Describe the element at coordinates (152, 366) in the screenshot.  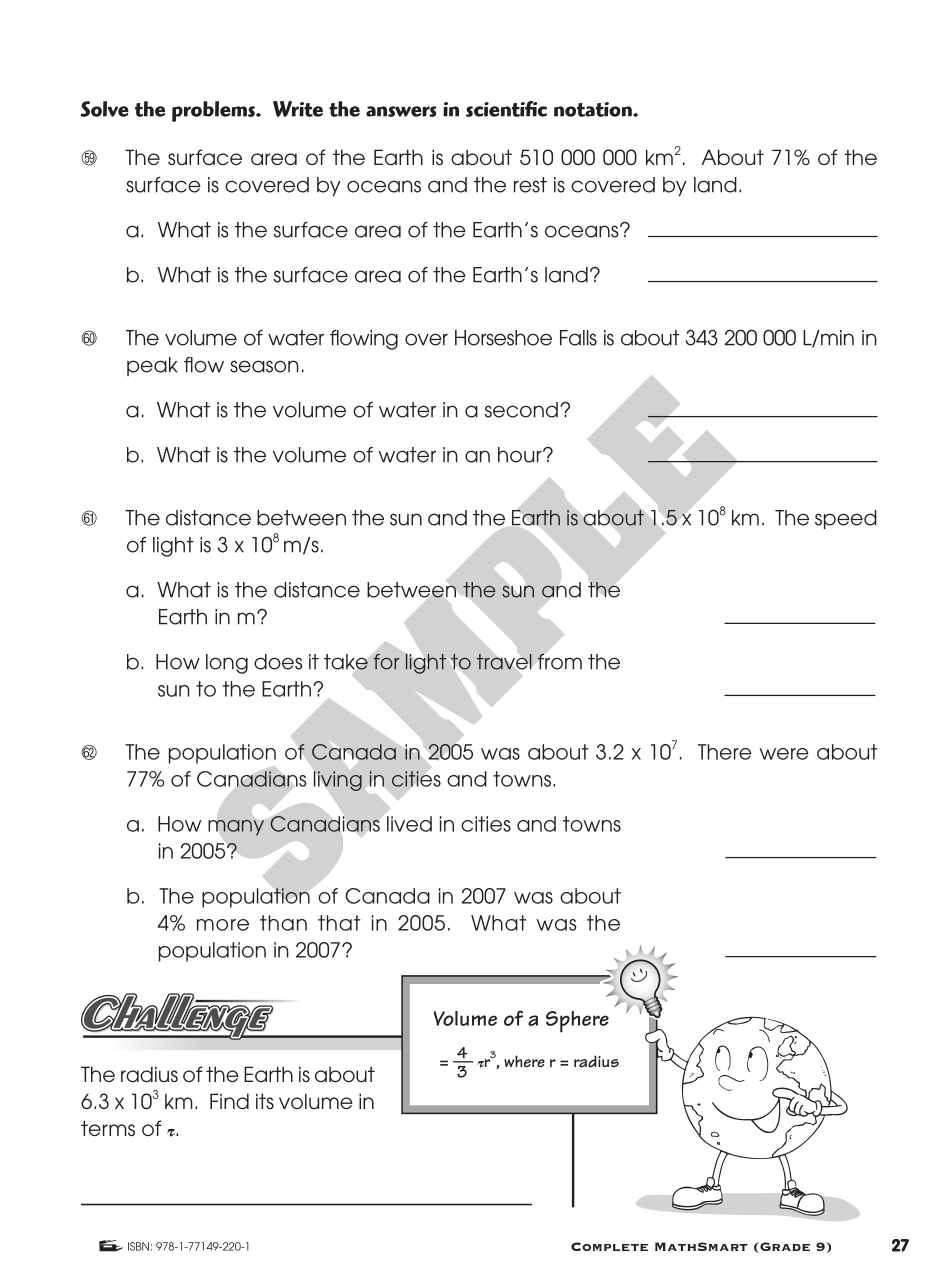
I see `peak` at that location.
